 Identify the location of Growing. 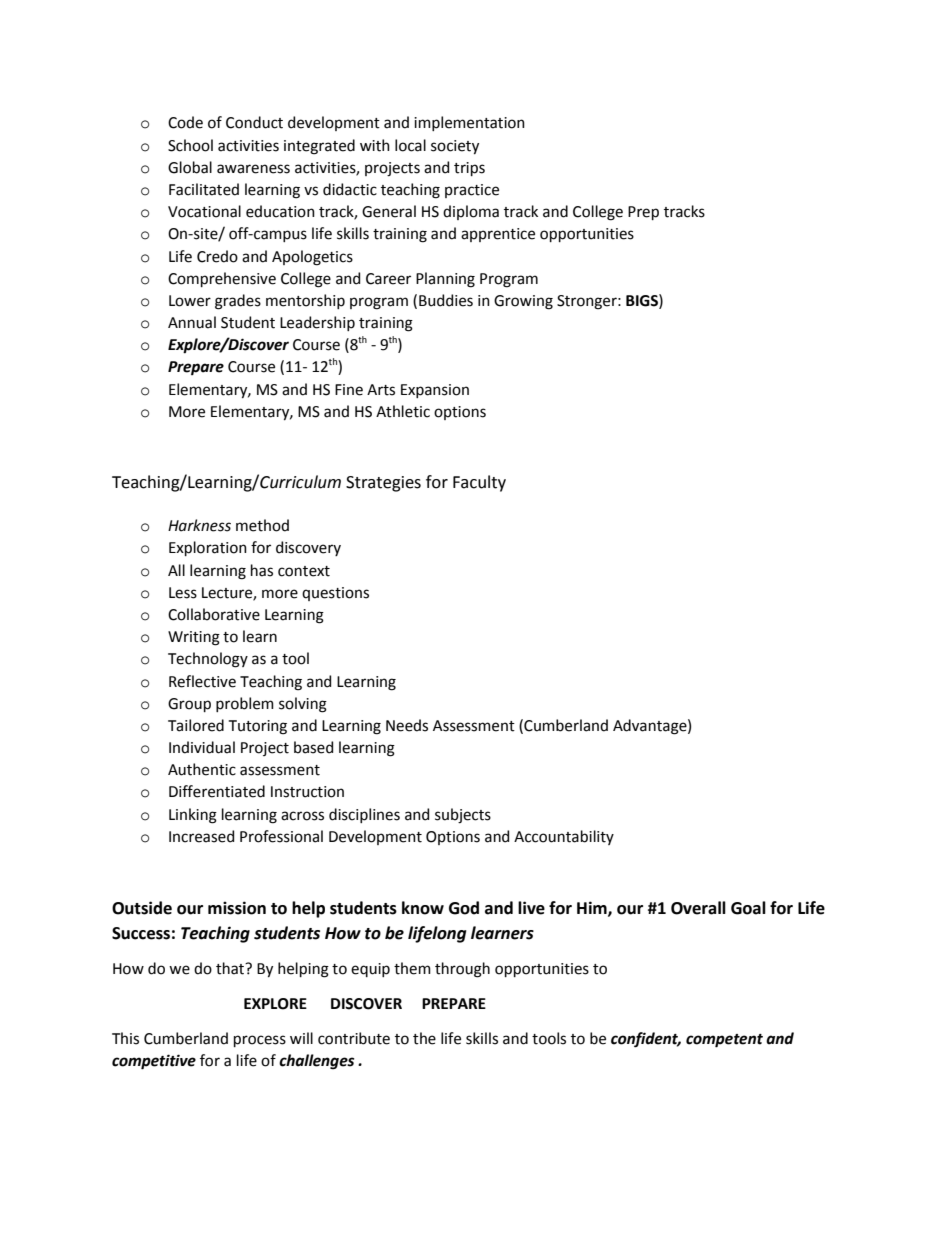
(523, 302).
